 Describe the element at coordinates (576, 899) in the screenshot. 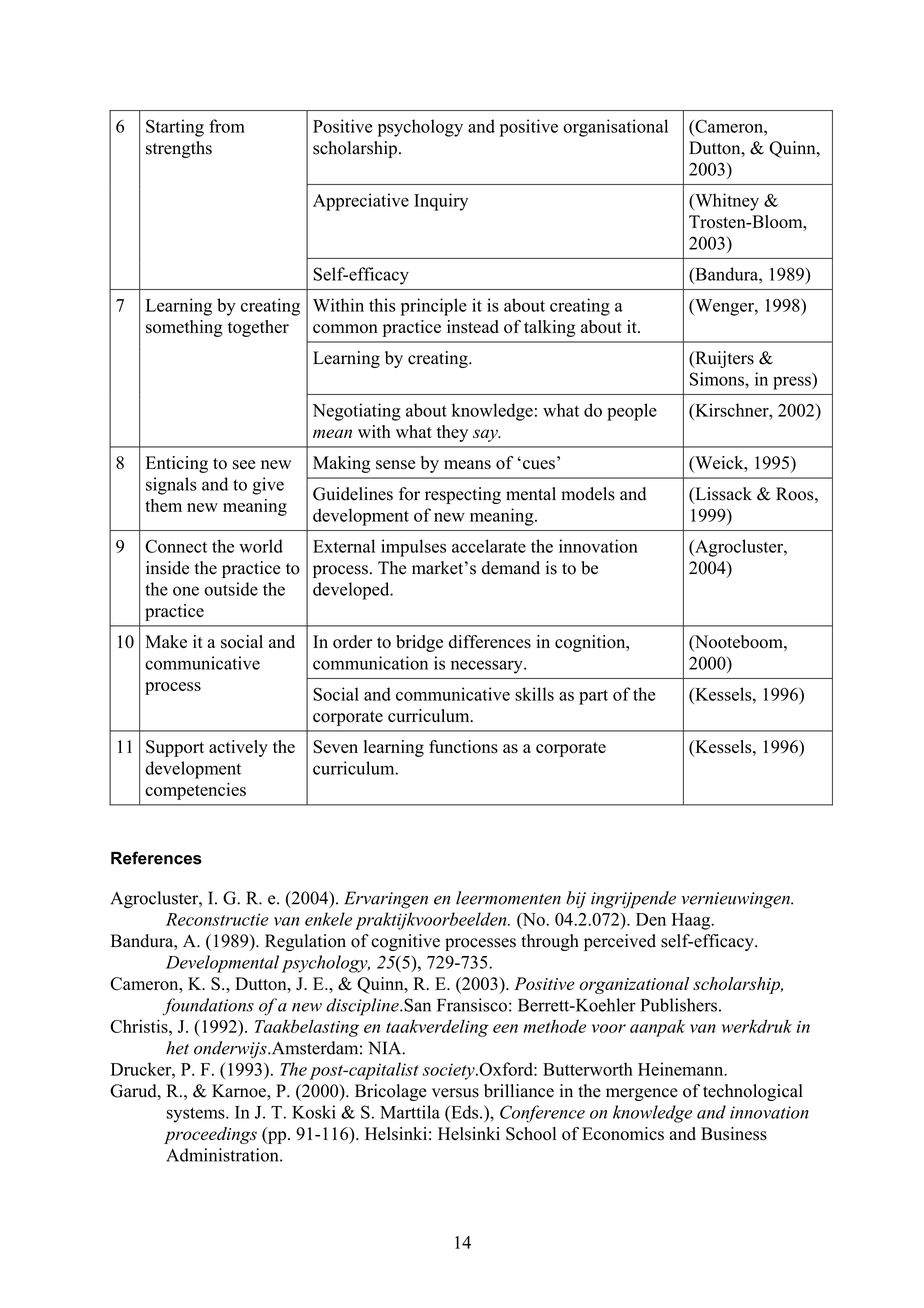

I see `bij` at that location.
